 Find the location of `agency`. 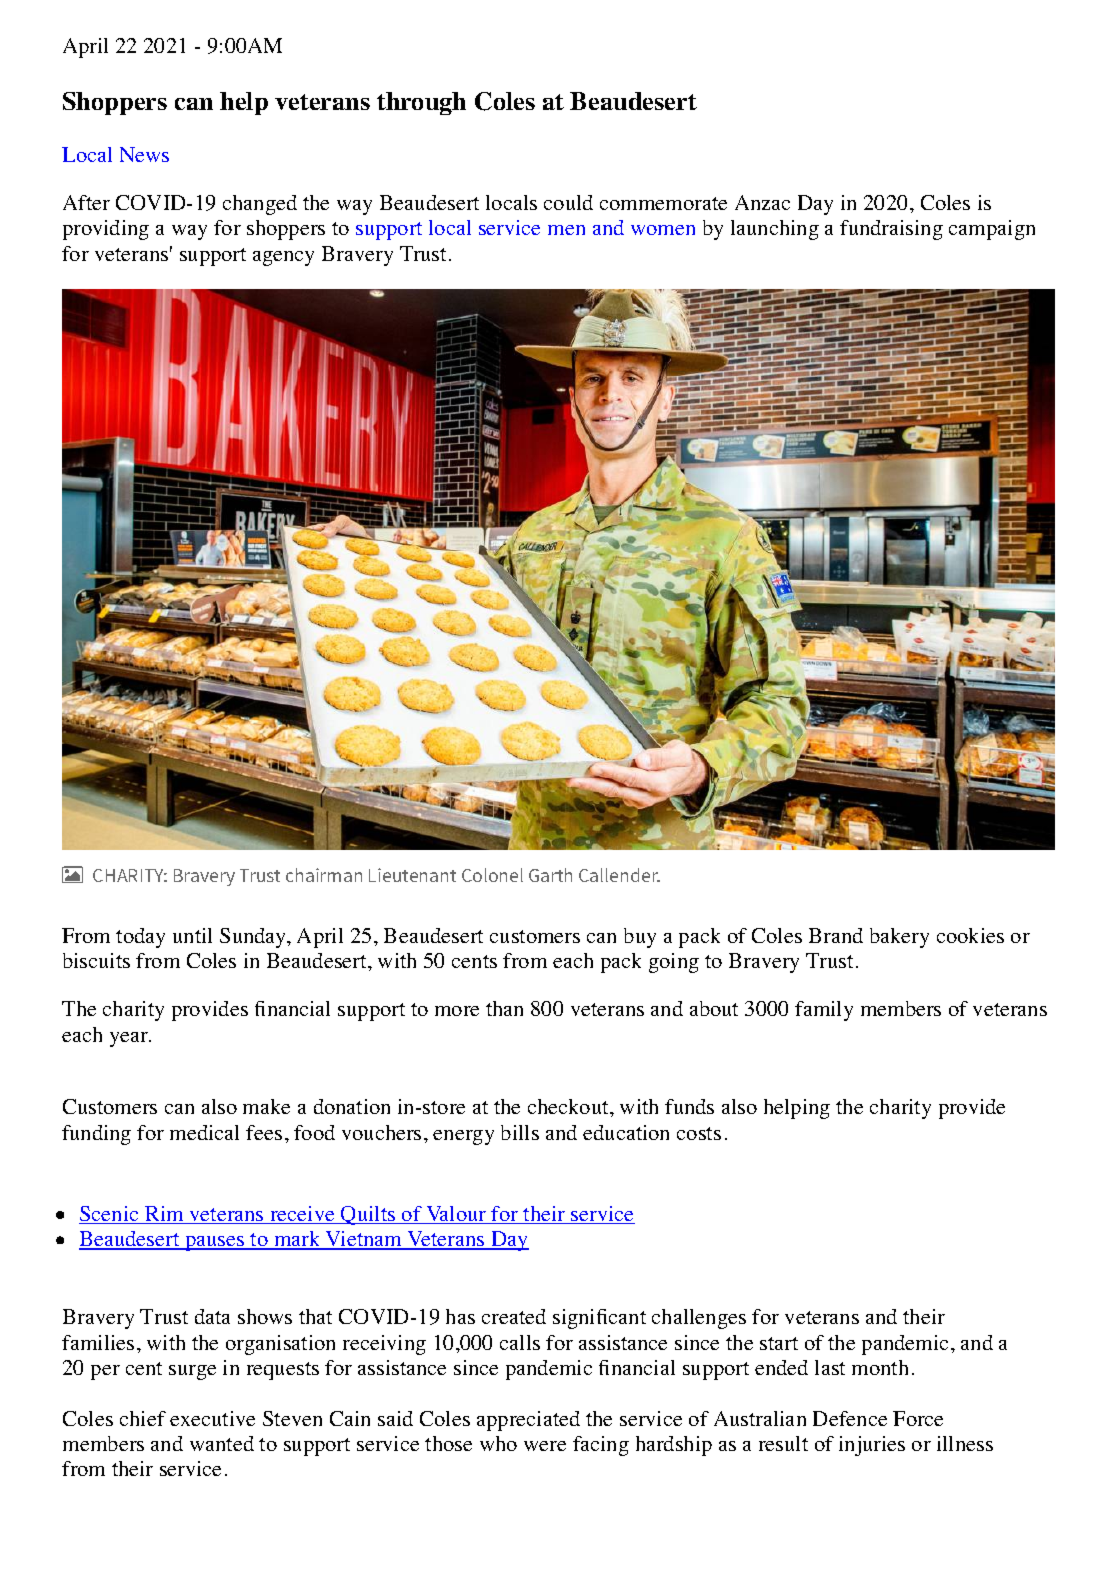

agency is located at coordinates (283, 258).
